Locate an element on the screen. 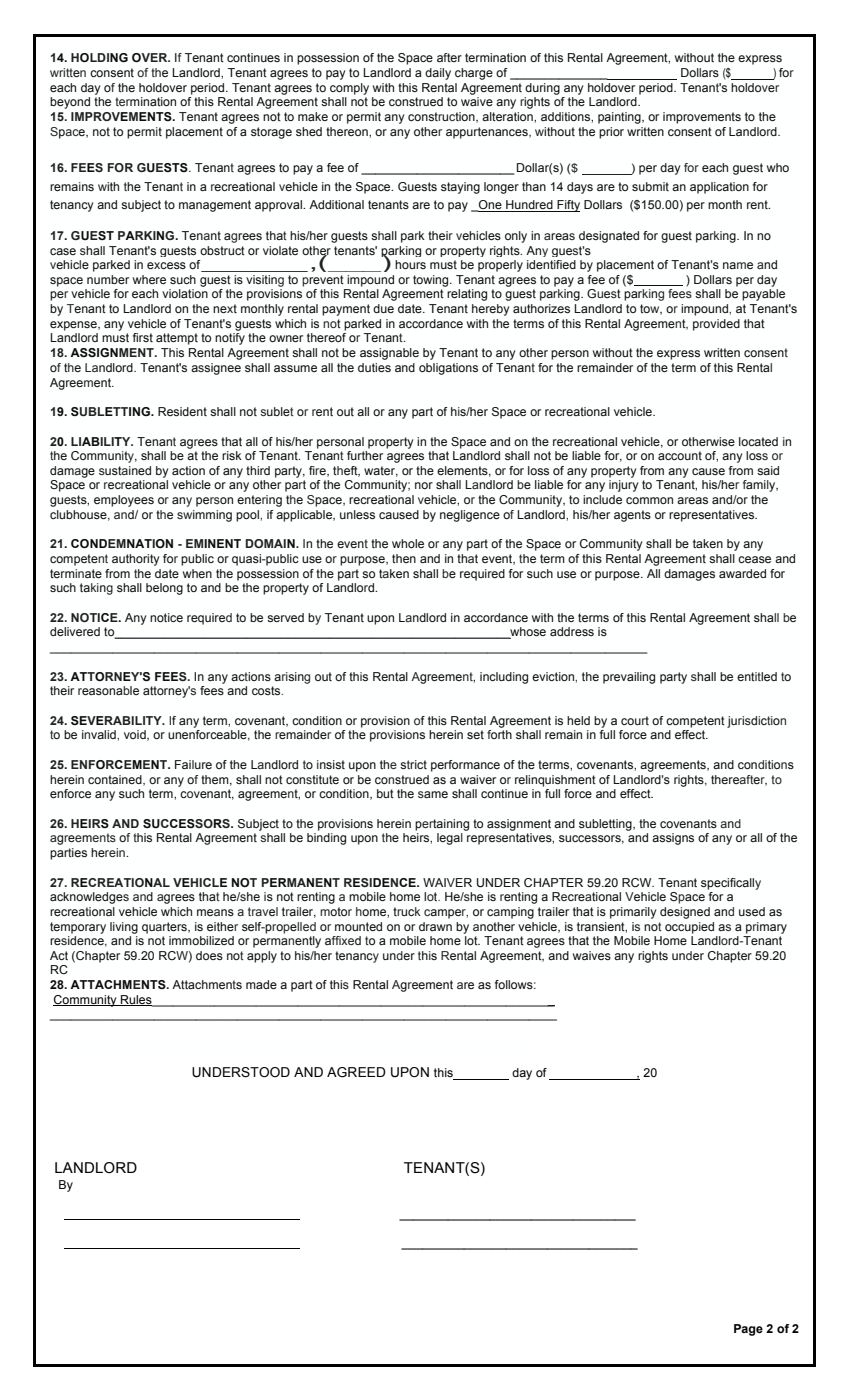 This screenshot has width=849, height=1400. set is located at coordinates (475, 734).
